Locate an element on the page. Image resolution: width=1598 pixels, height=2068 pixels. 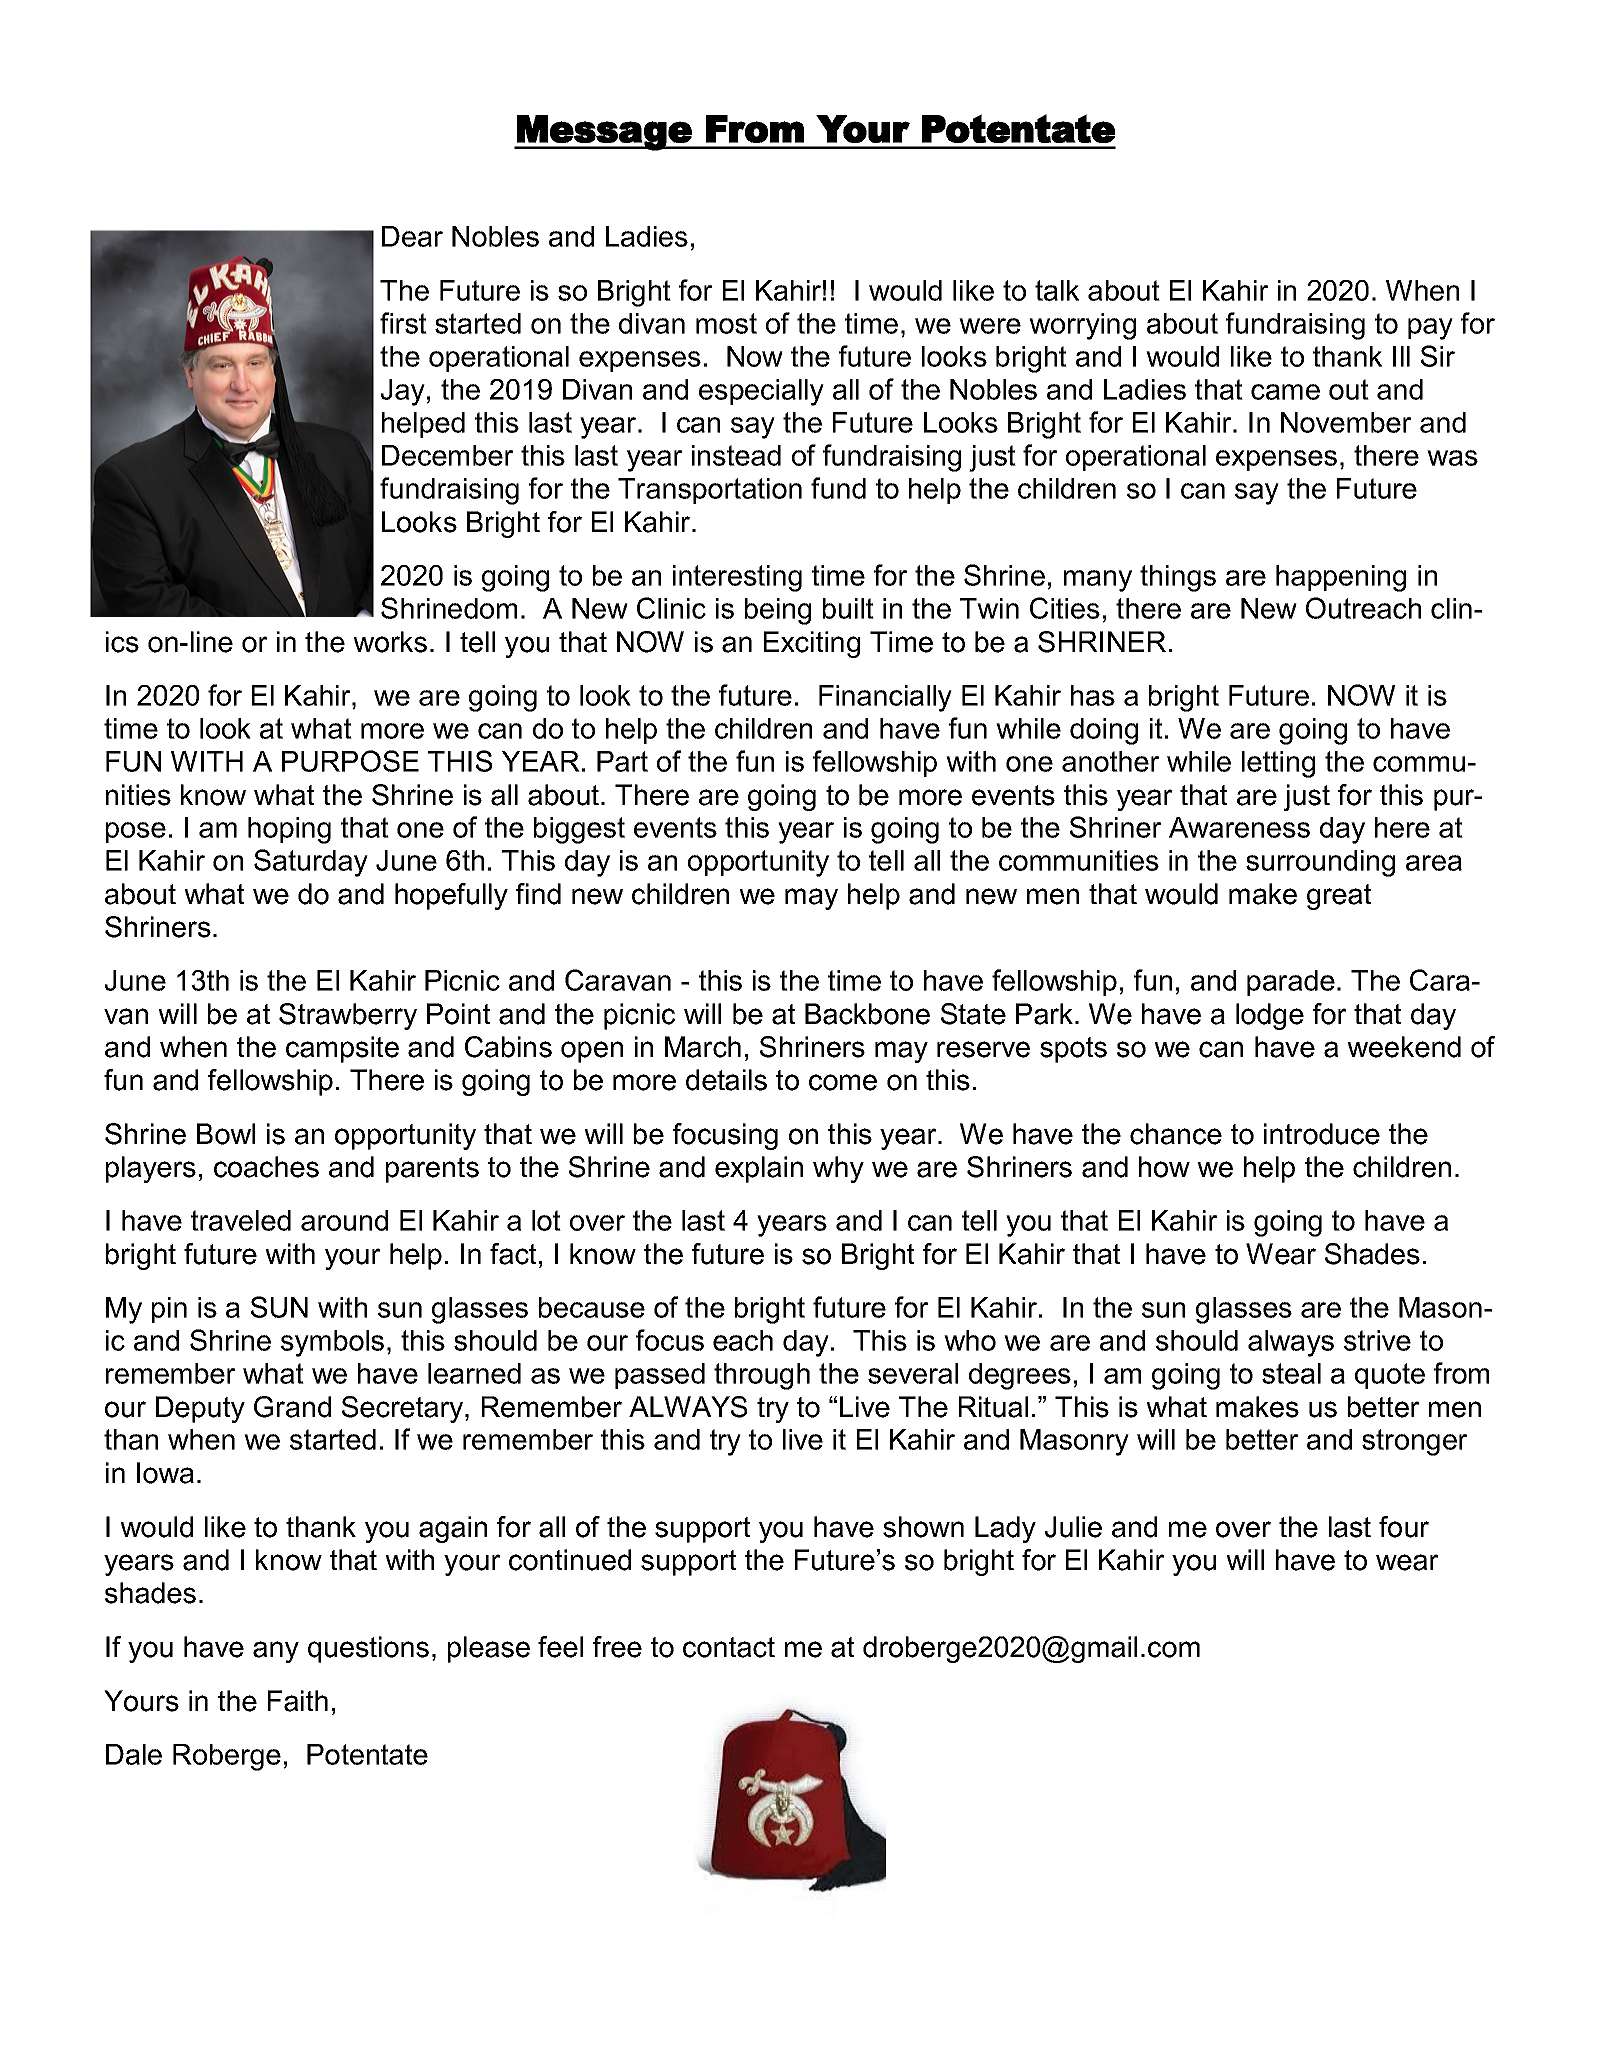
interesting is located at coordinates (737, 578).
